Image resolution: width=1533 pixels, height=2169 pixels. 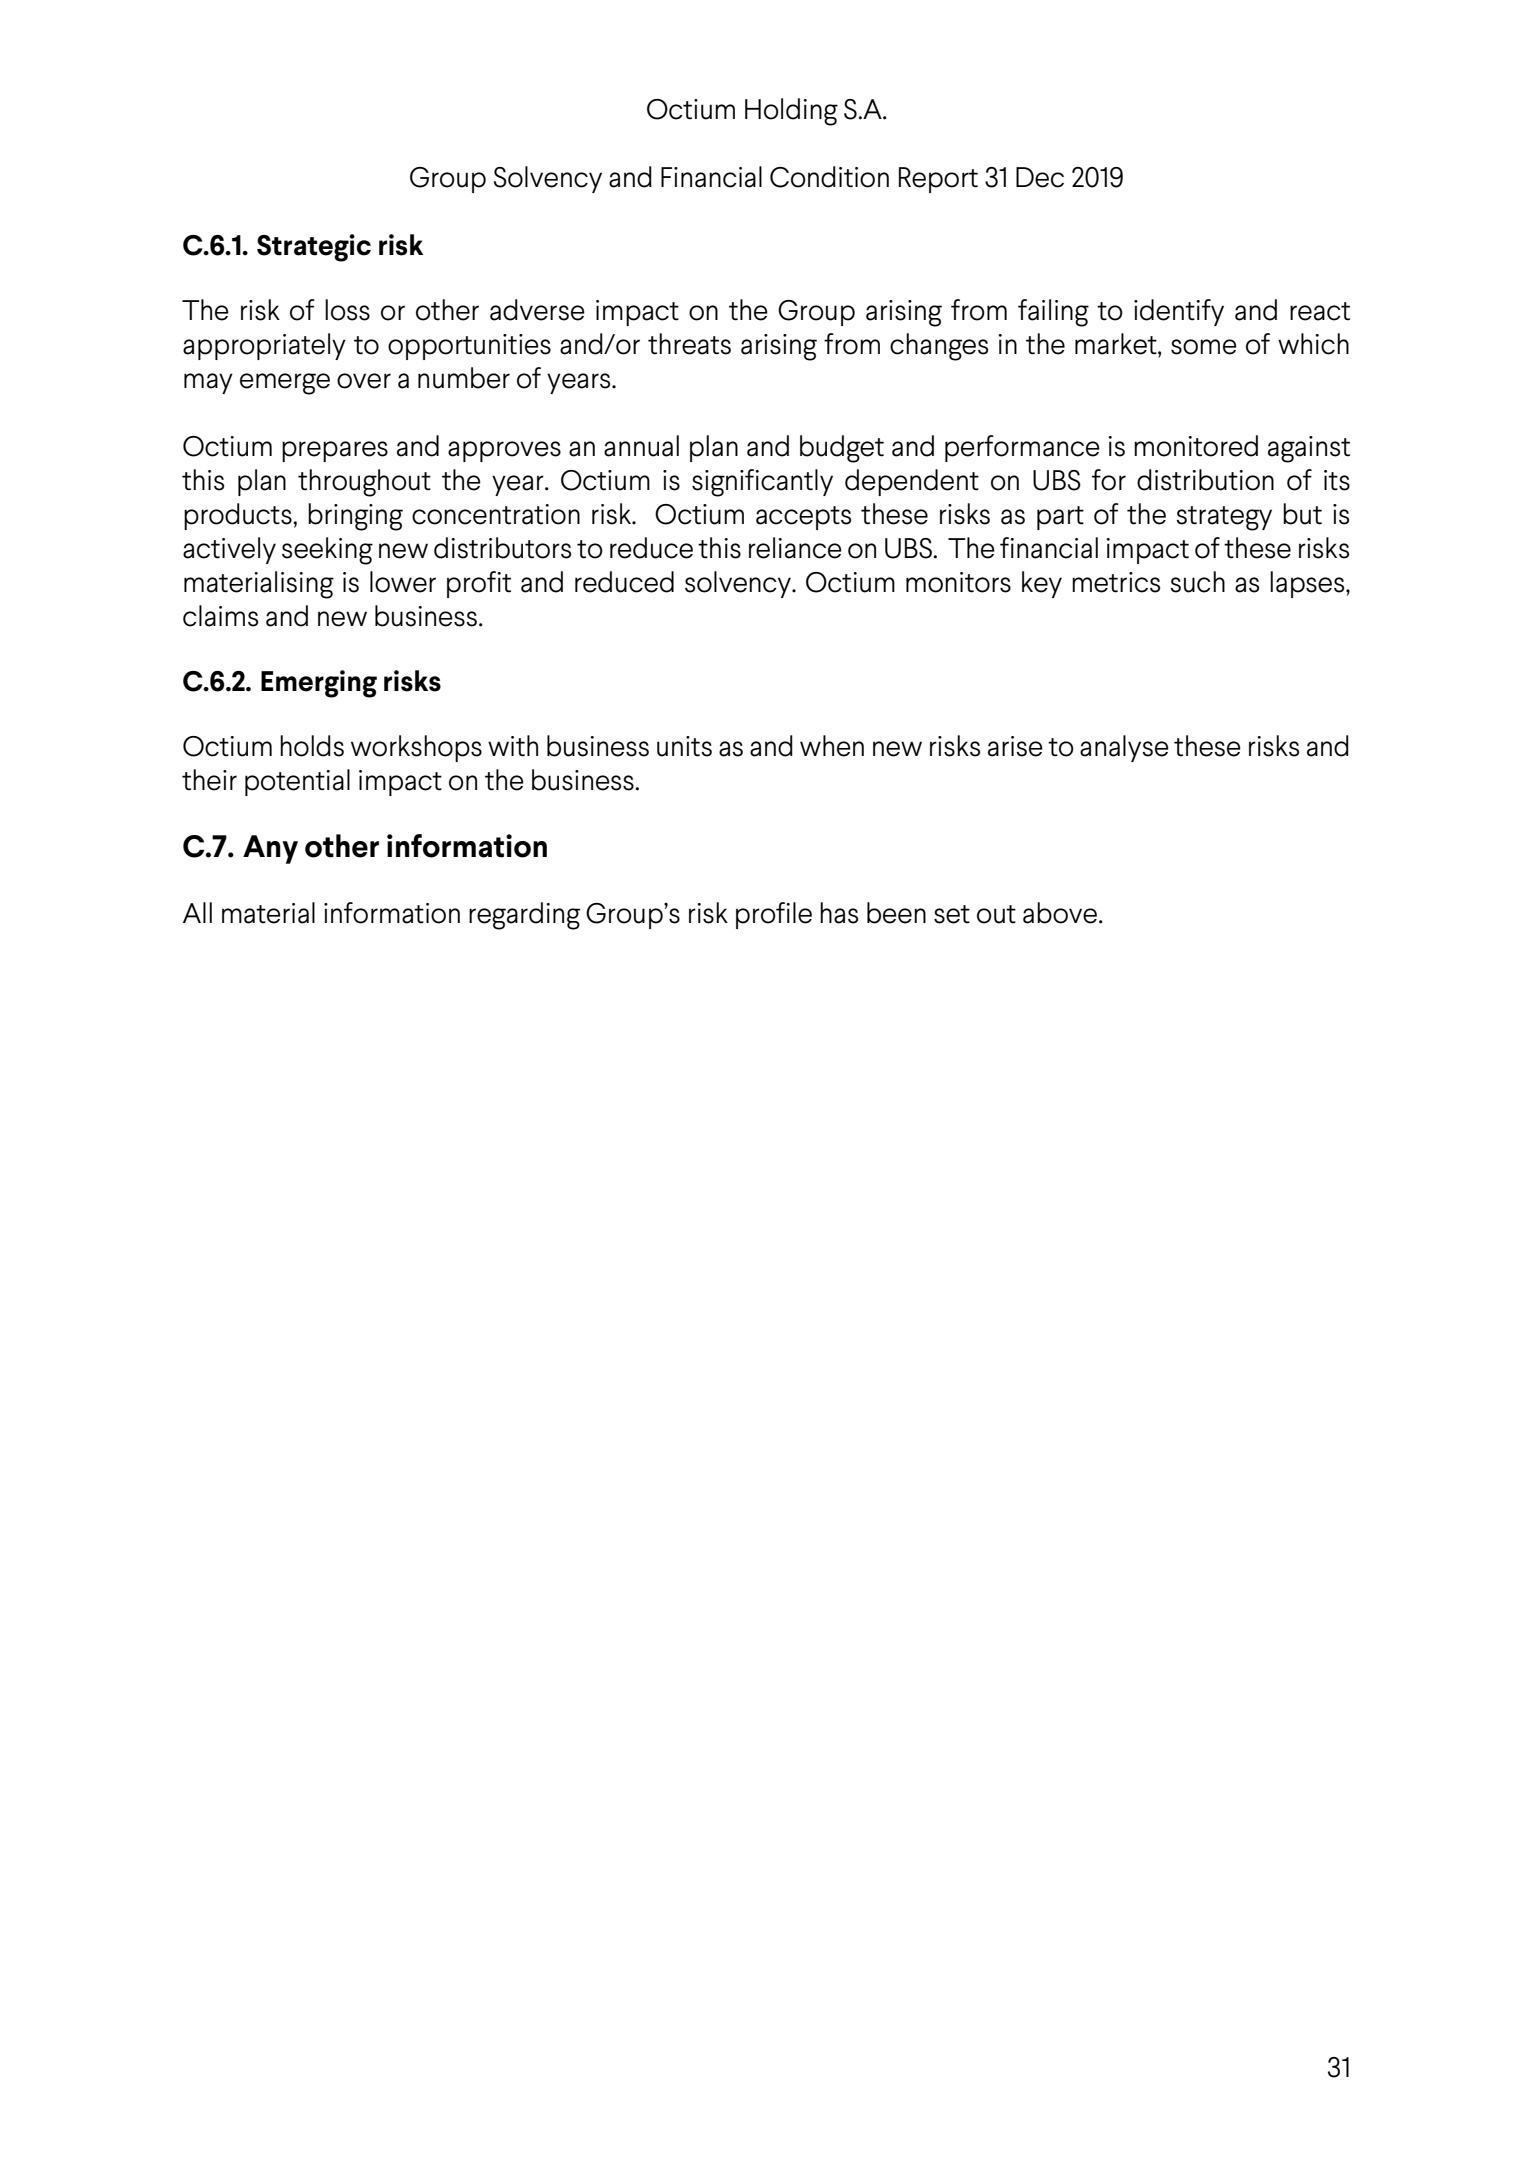 I want to click on strategy, so click(x=1224, y=518).
